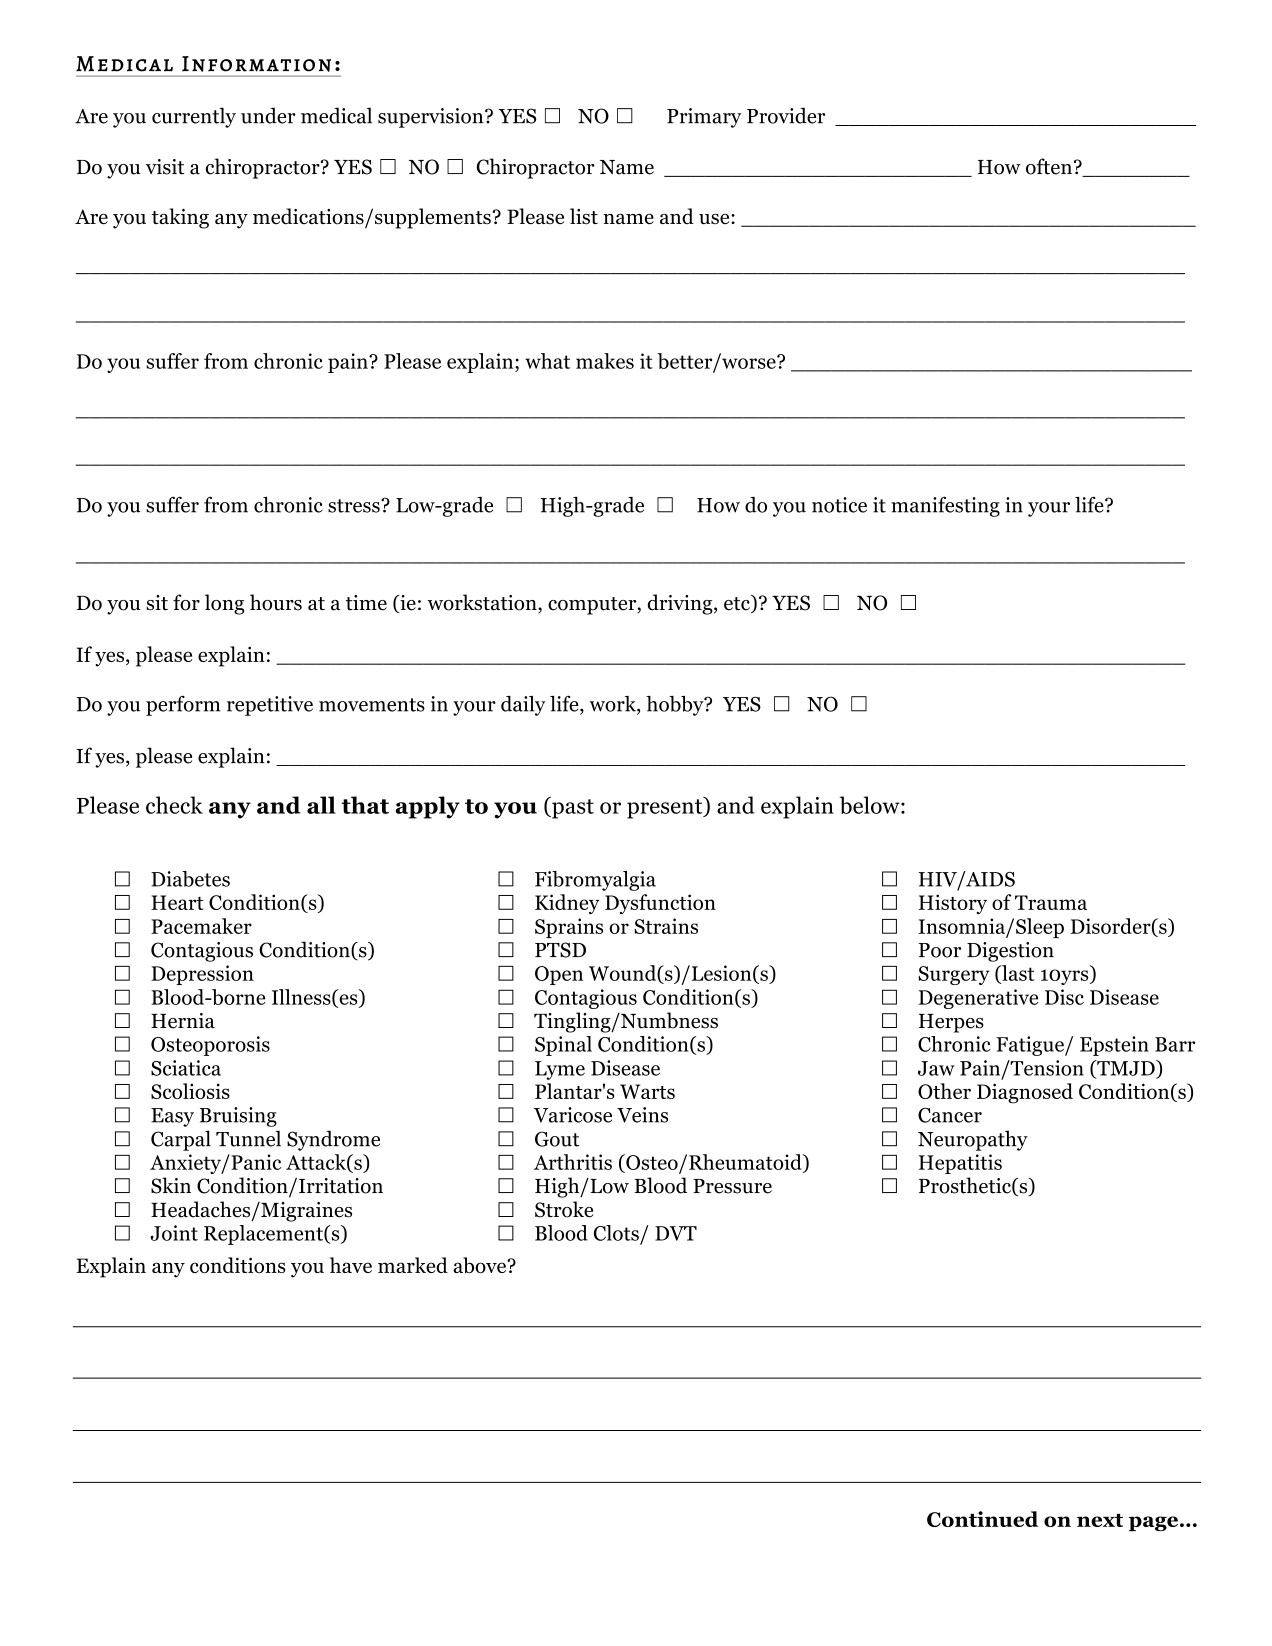  Describe the element at coordinates (355, 506) in the screenshot. I see `stress` at that location.
